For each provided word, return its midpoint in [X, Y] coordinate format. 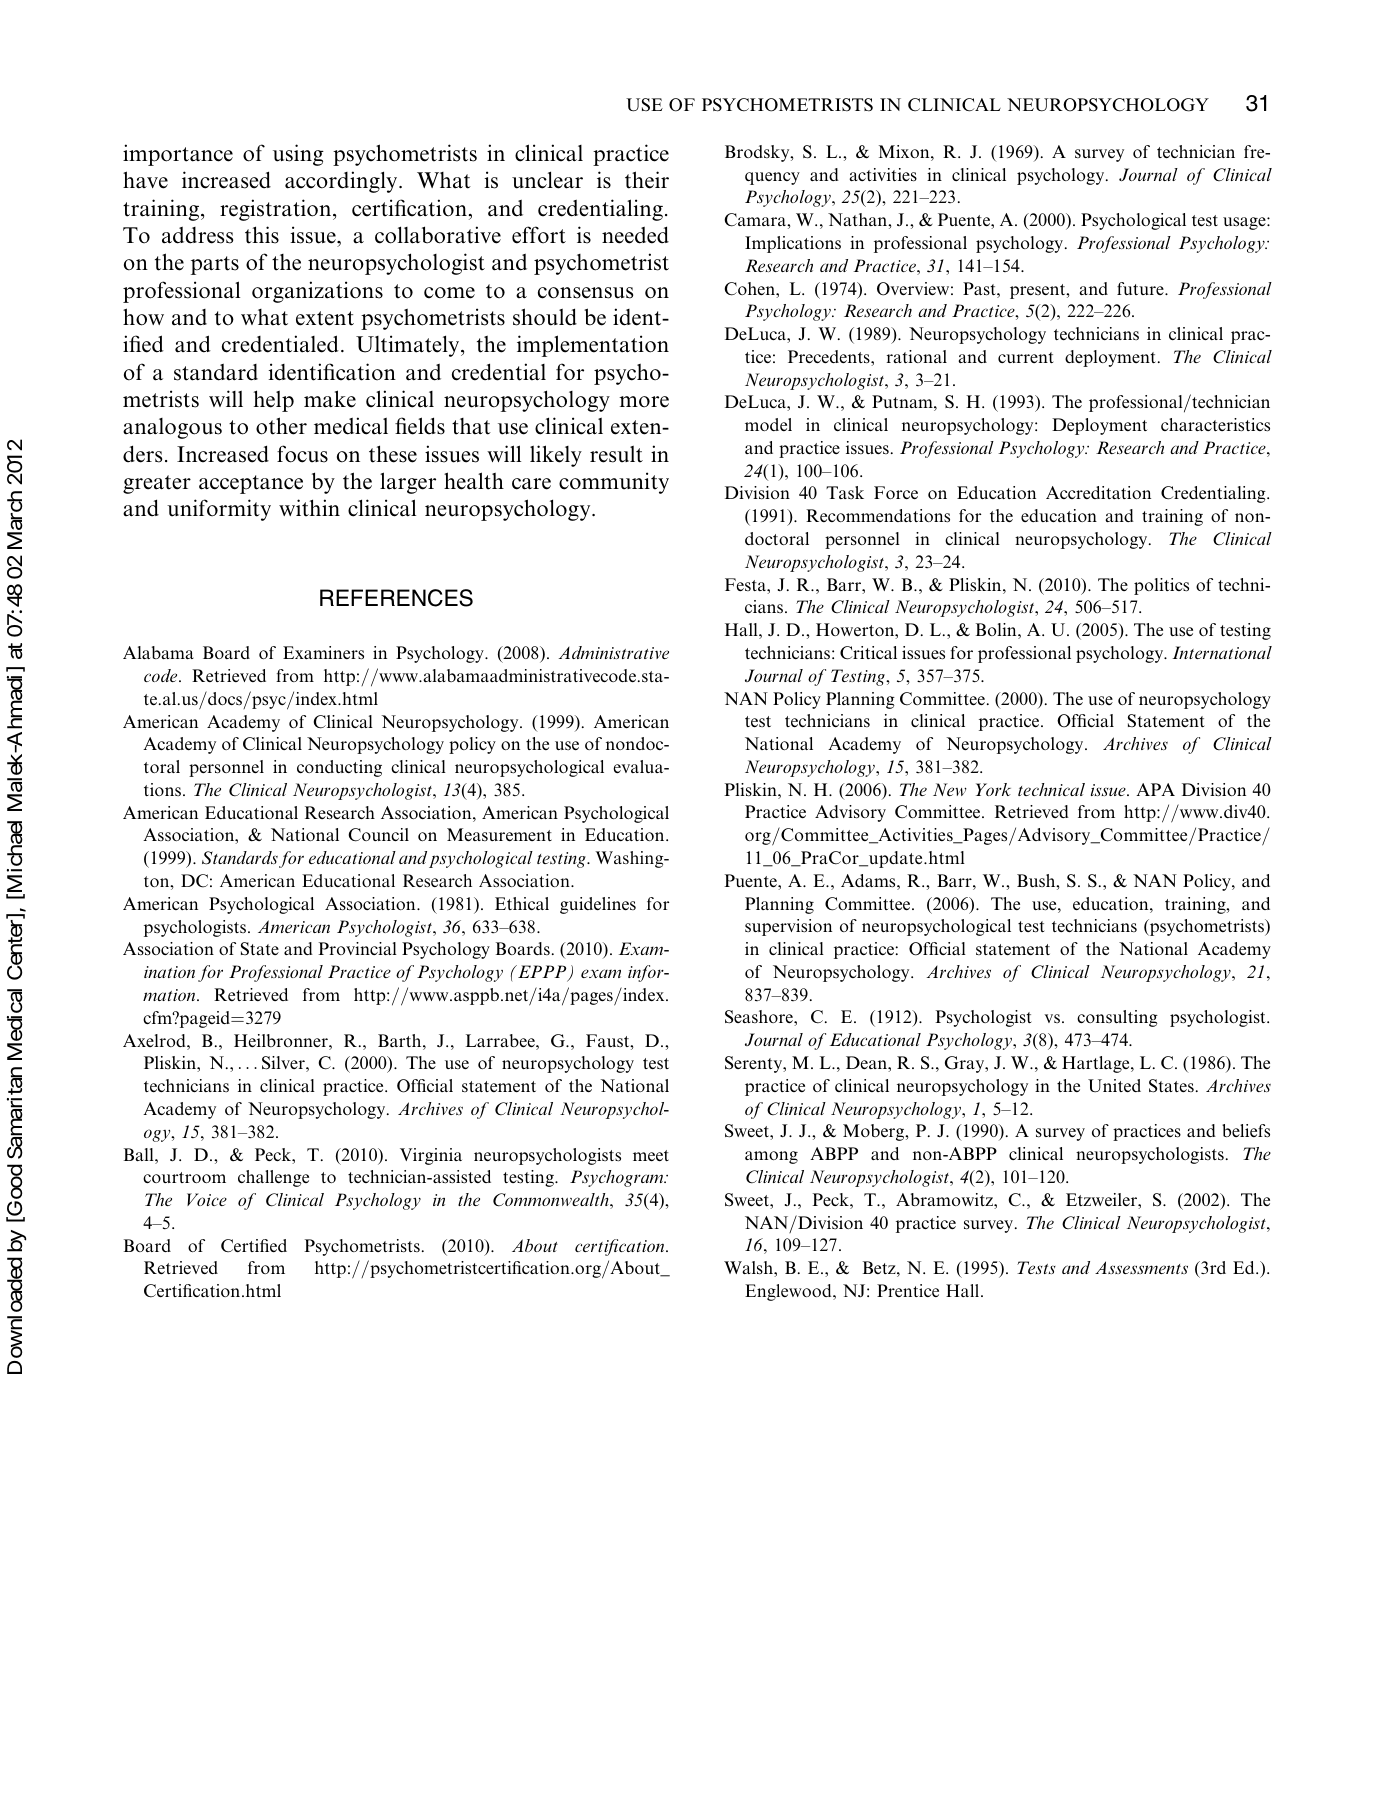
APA [1155, 789]
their [647, 180]
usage [1245, 223]
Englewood [789, 1292]
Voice [207, 1199]
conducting [339, 768]
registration [277, 210]
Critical [868, 653]
